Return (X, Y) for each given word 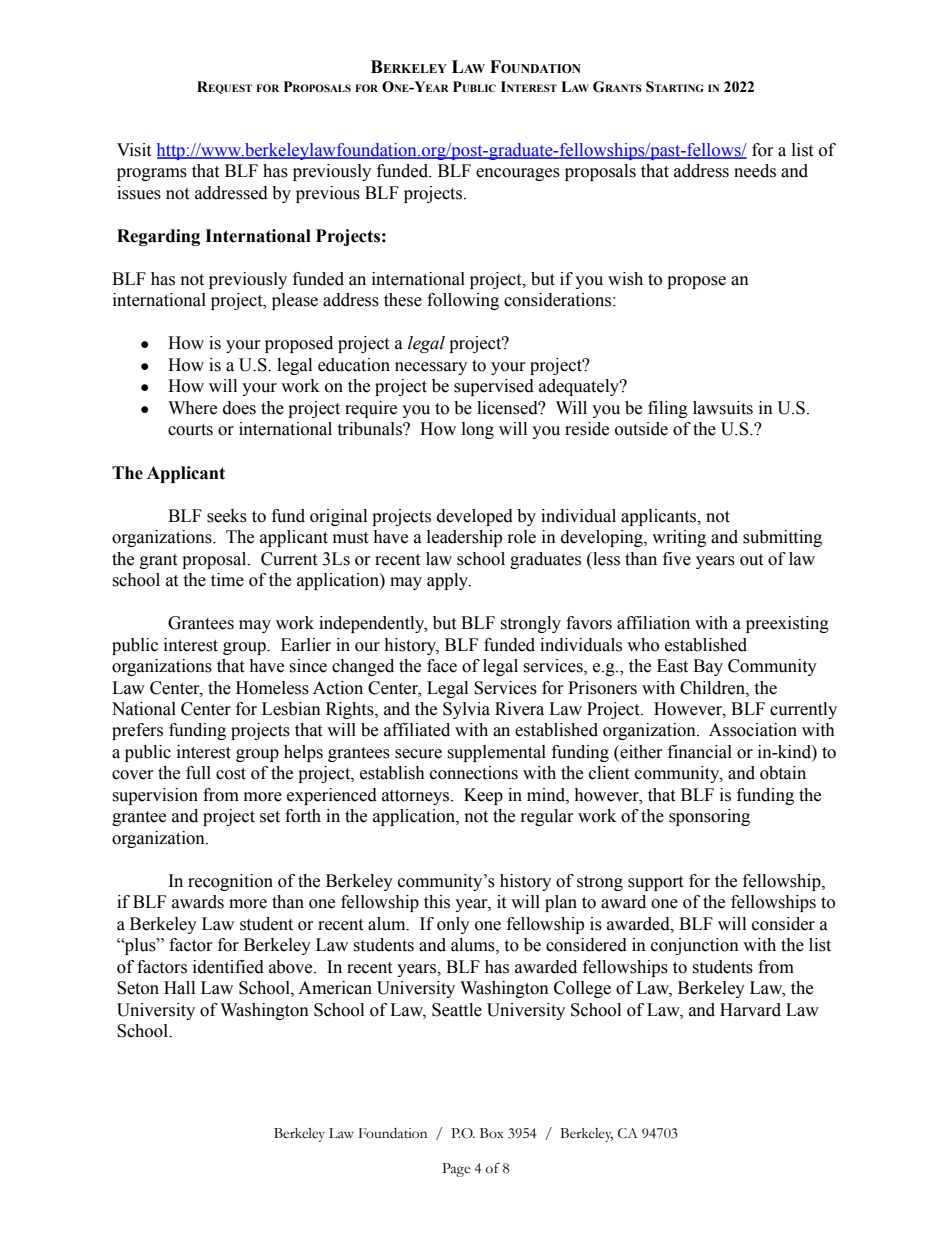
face (442, 666)
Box (492, 1133)
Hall (179, 988)
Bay (708, 667)
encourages (518, 174)
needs (755, 171)
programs (152, 174)
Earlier (306, 645)
